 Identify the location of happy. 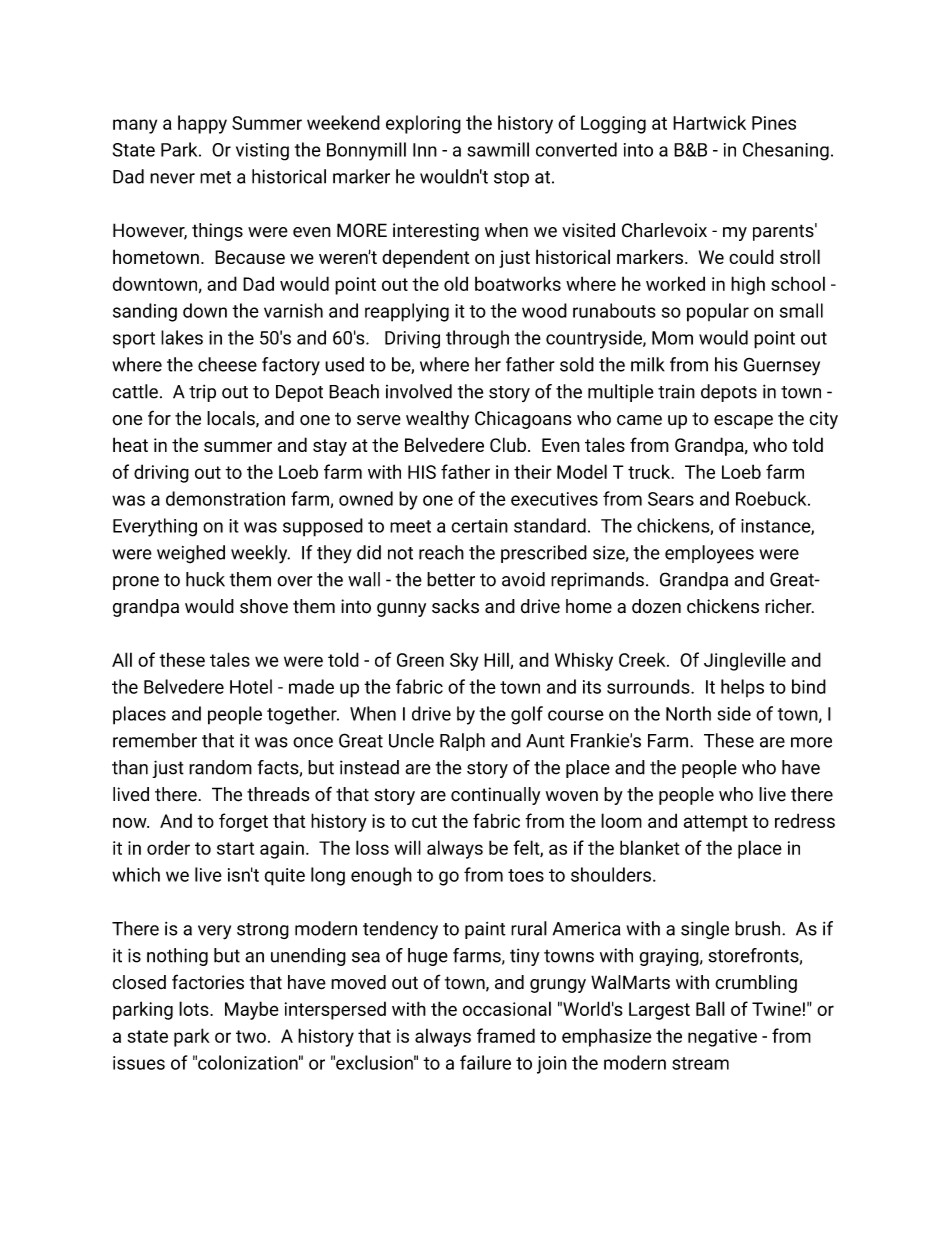
(202, 124).
